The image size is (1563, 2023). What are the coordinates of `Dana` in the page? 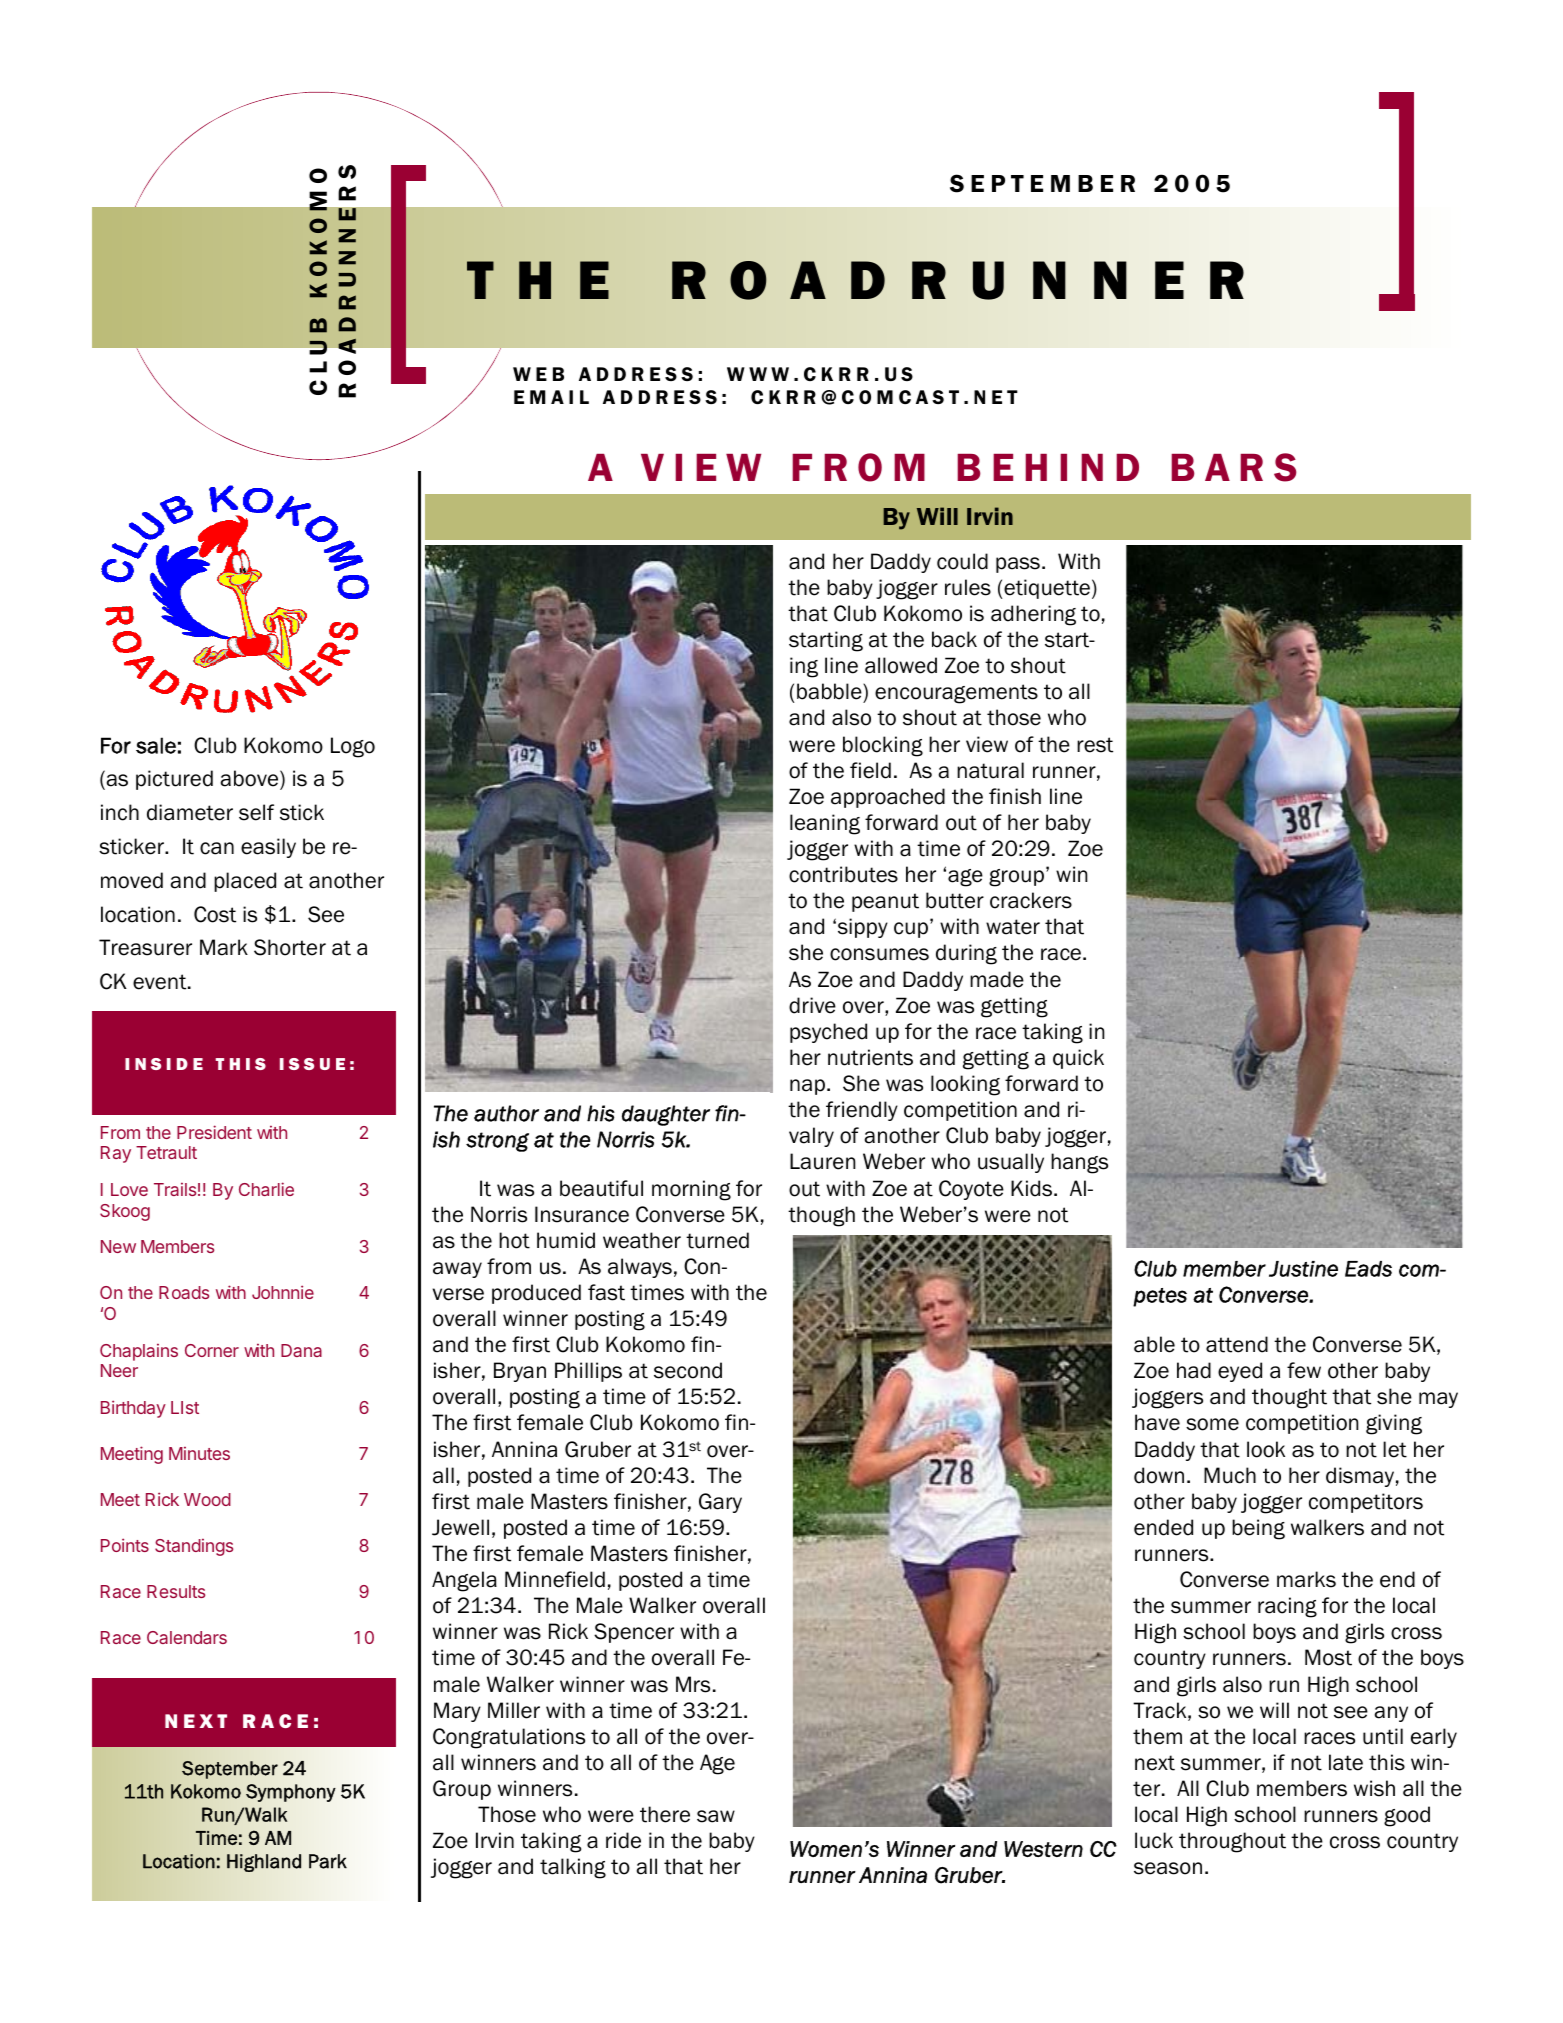 It's located at (301, 1350).
